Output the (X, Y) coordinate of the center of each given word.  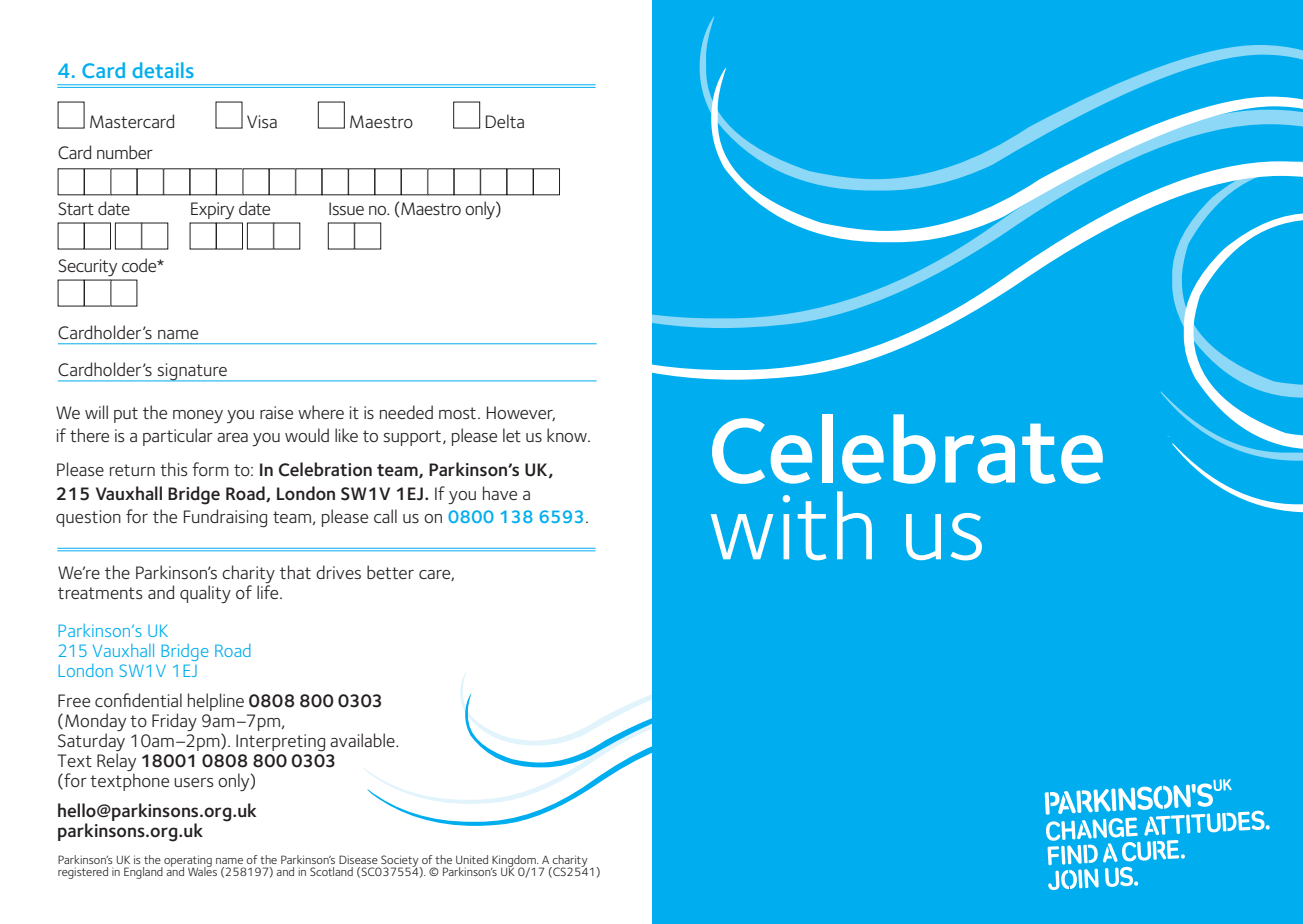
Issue (346, 208)
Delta (505, 121)
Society (400, 862)
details (163, 70)
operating (187, 862)
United (472, 859)
